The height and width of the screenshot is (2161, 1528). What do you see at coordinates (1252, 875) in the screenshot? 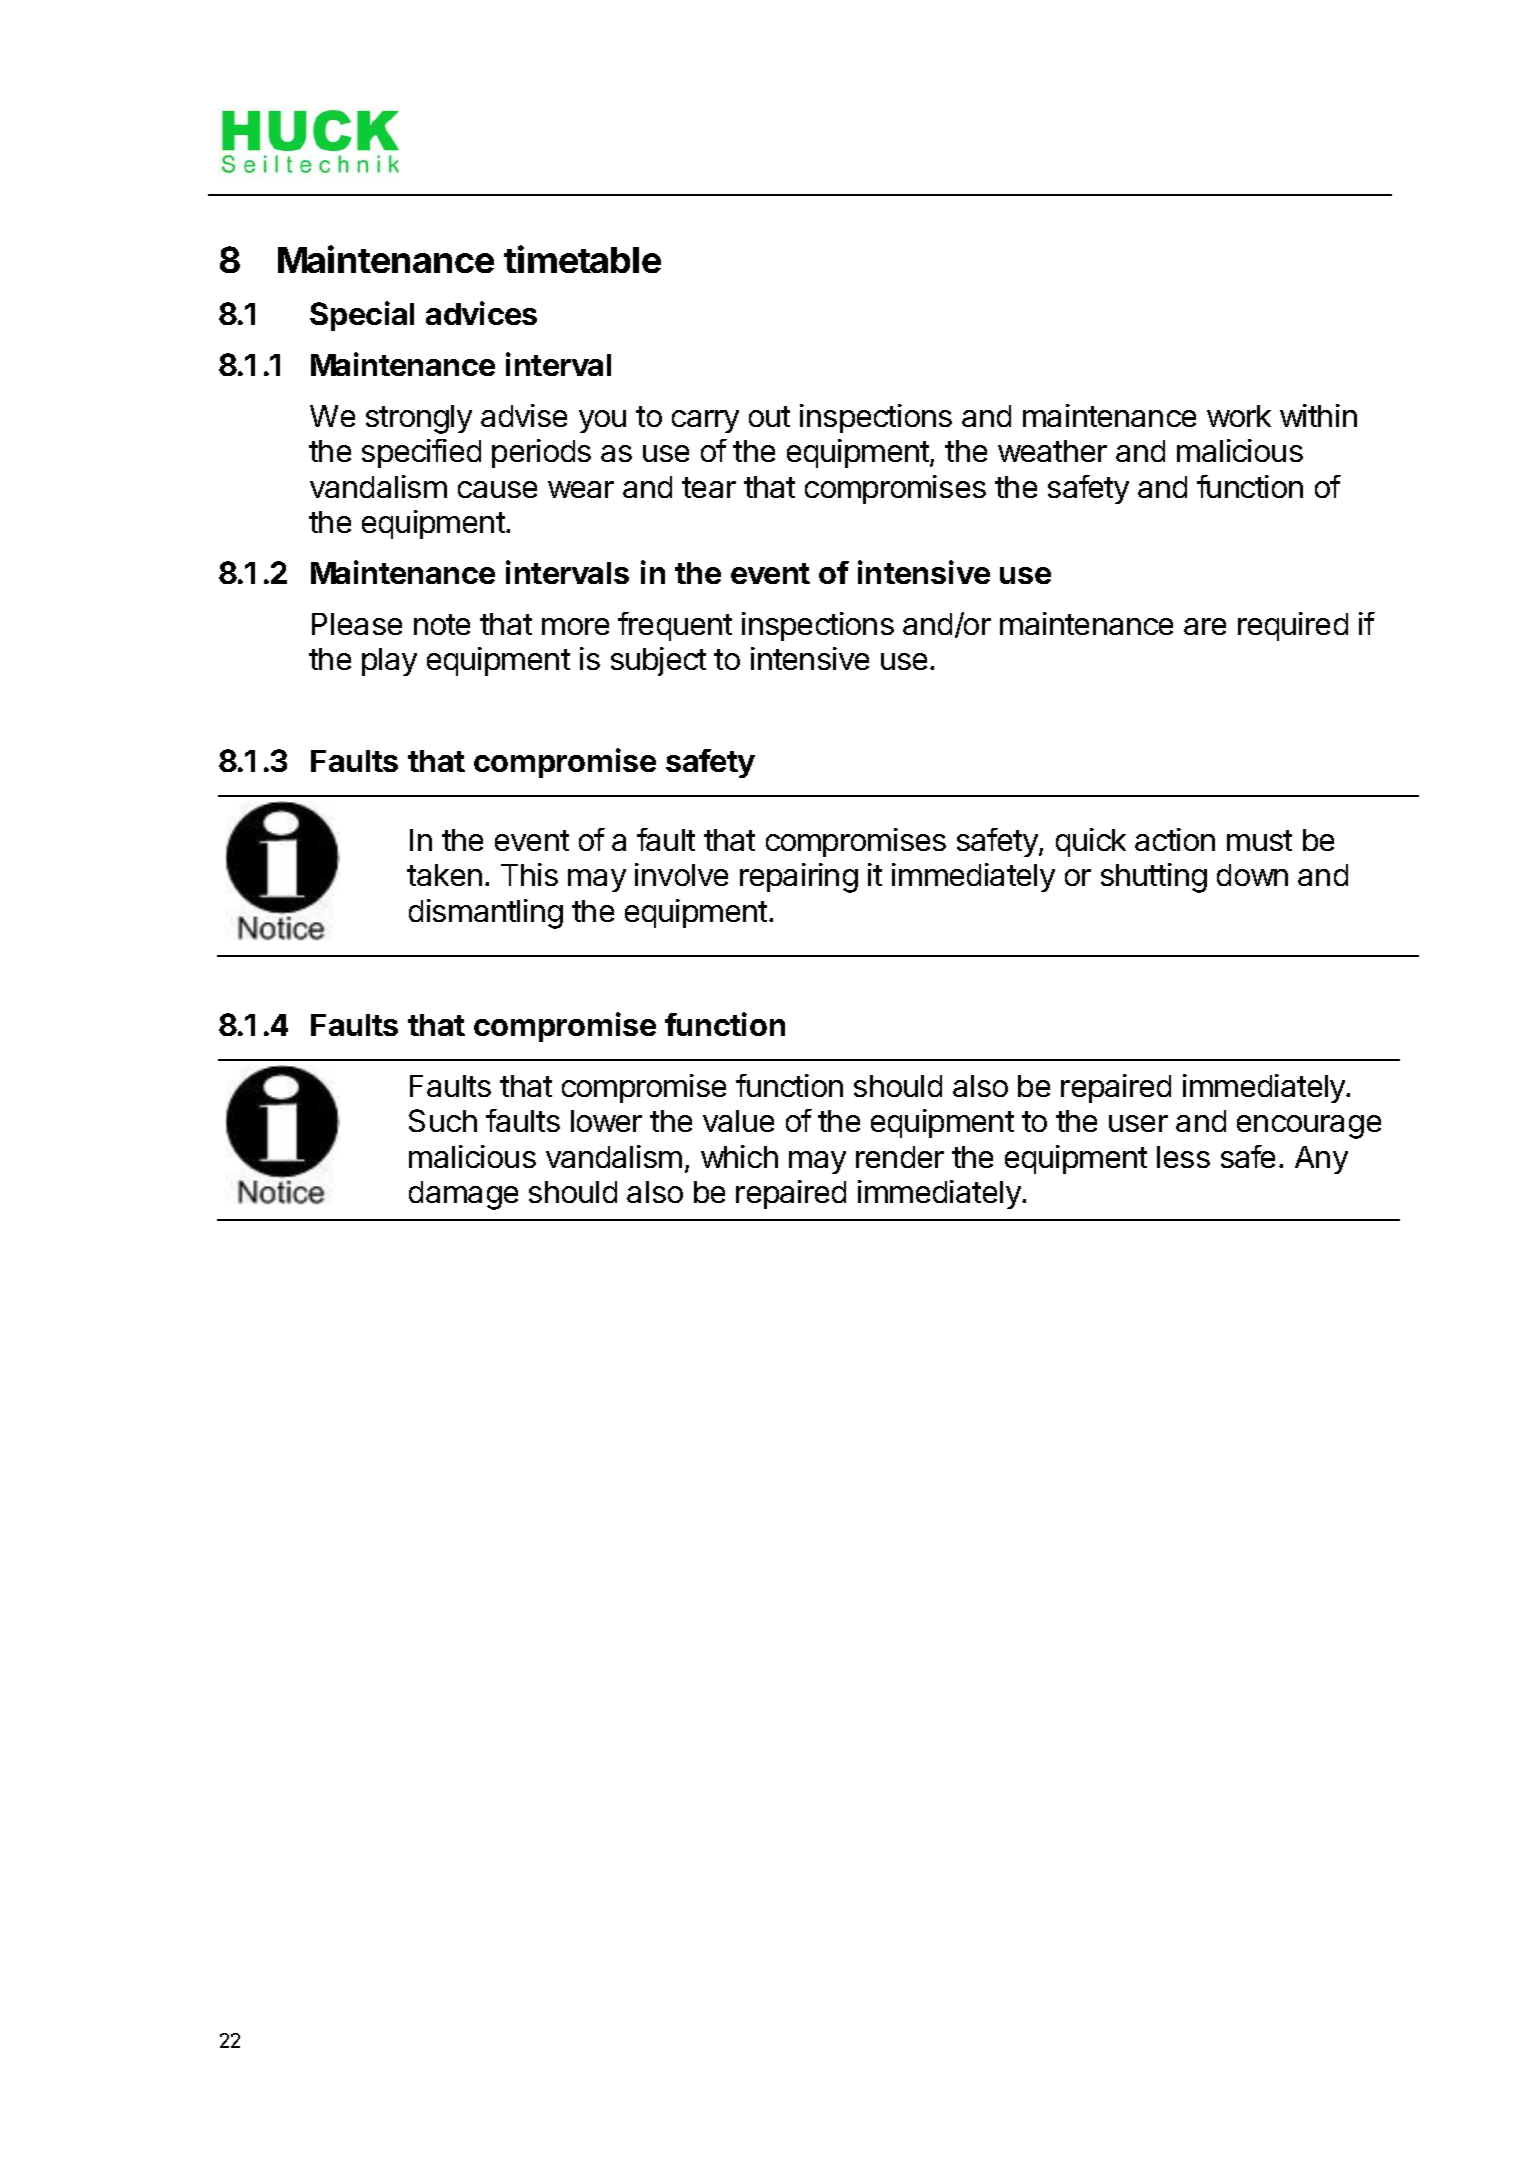
I see `down` at bounding box center [1252, 875].
